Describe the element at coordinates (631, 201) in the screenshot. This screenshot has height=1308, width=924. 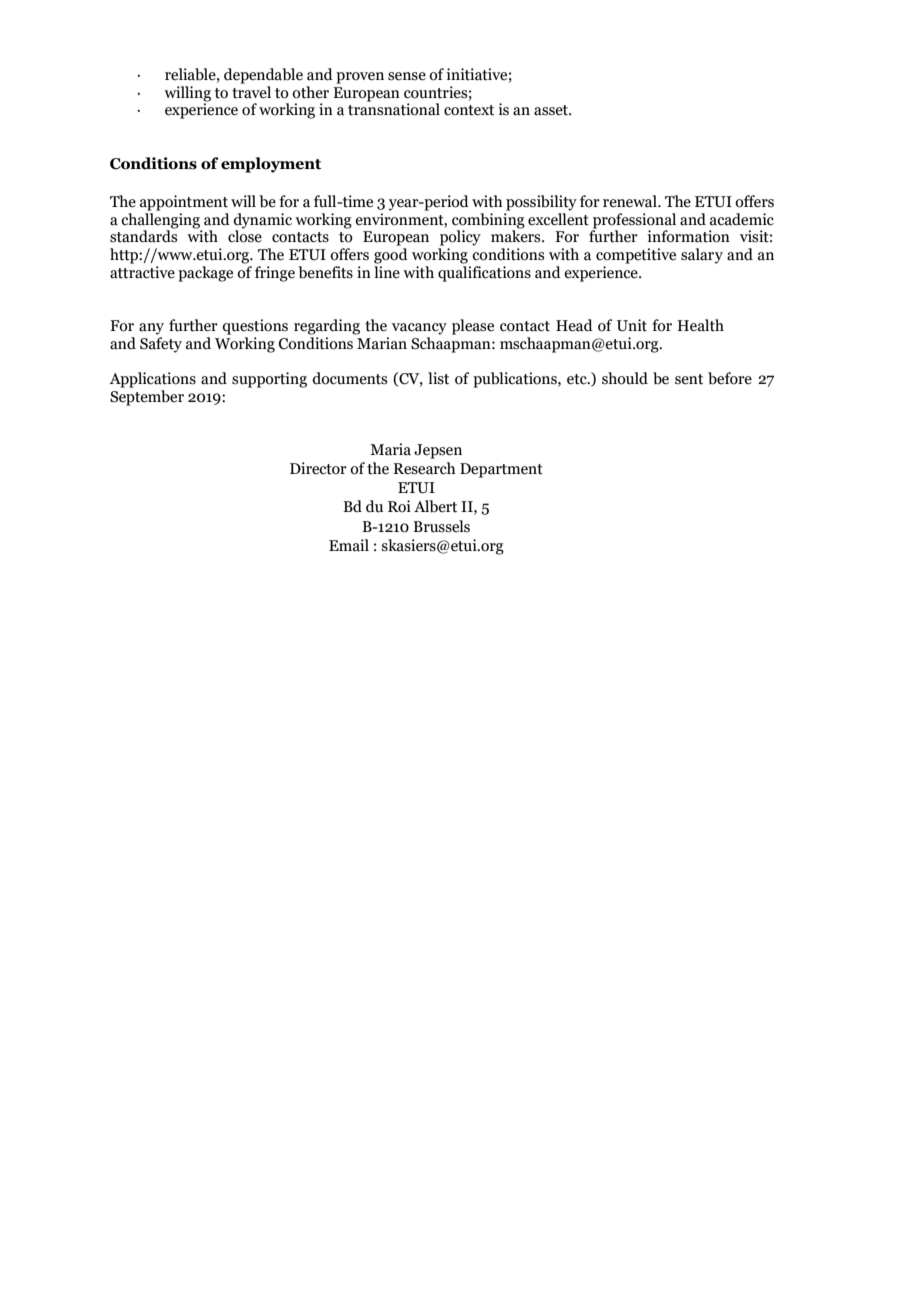
I see `renewal` at that location.
